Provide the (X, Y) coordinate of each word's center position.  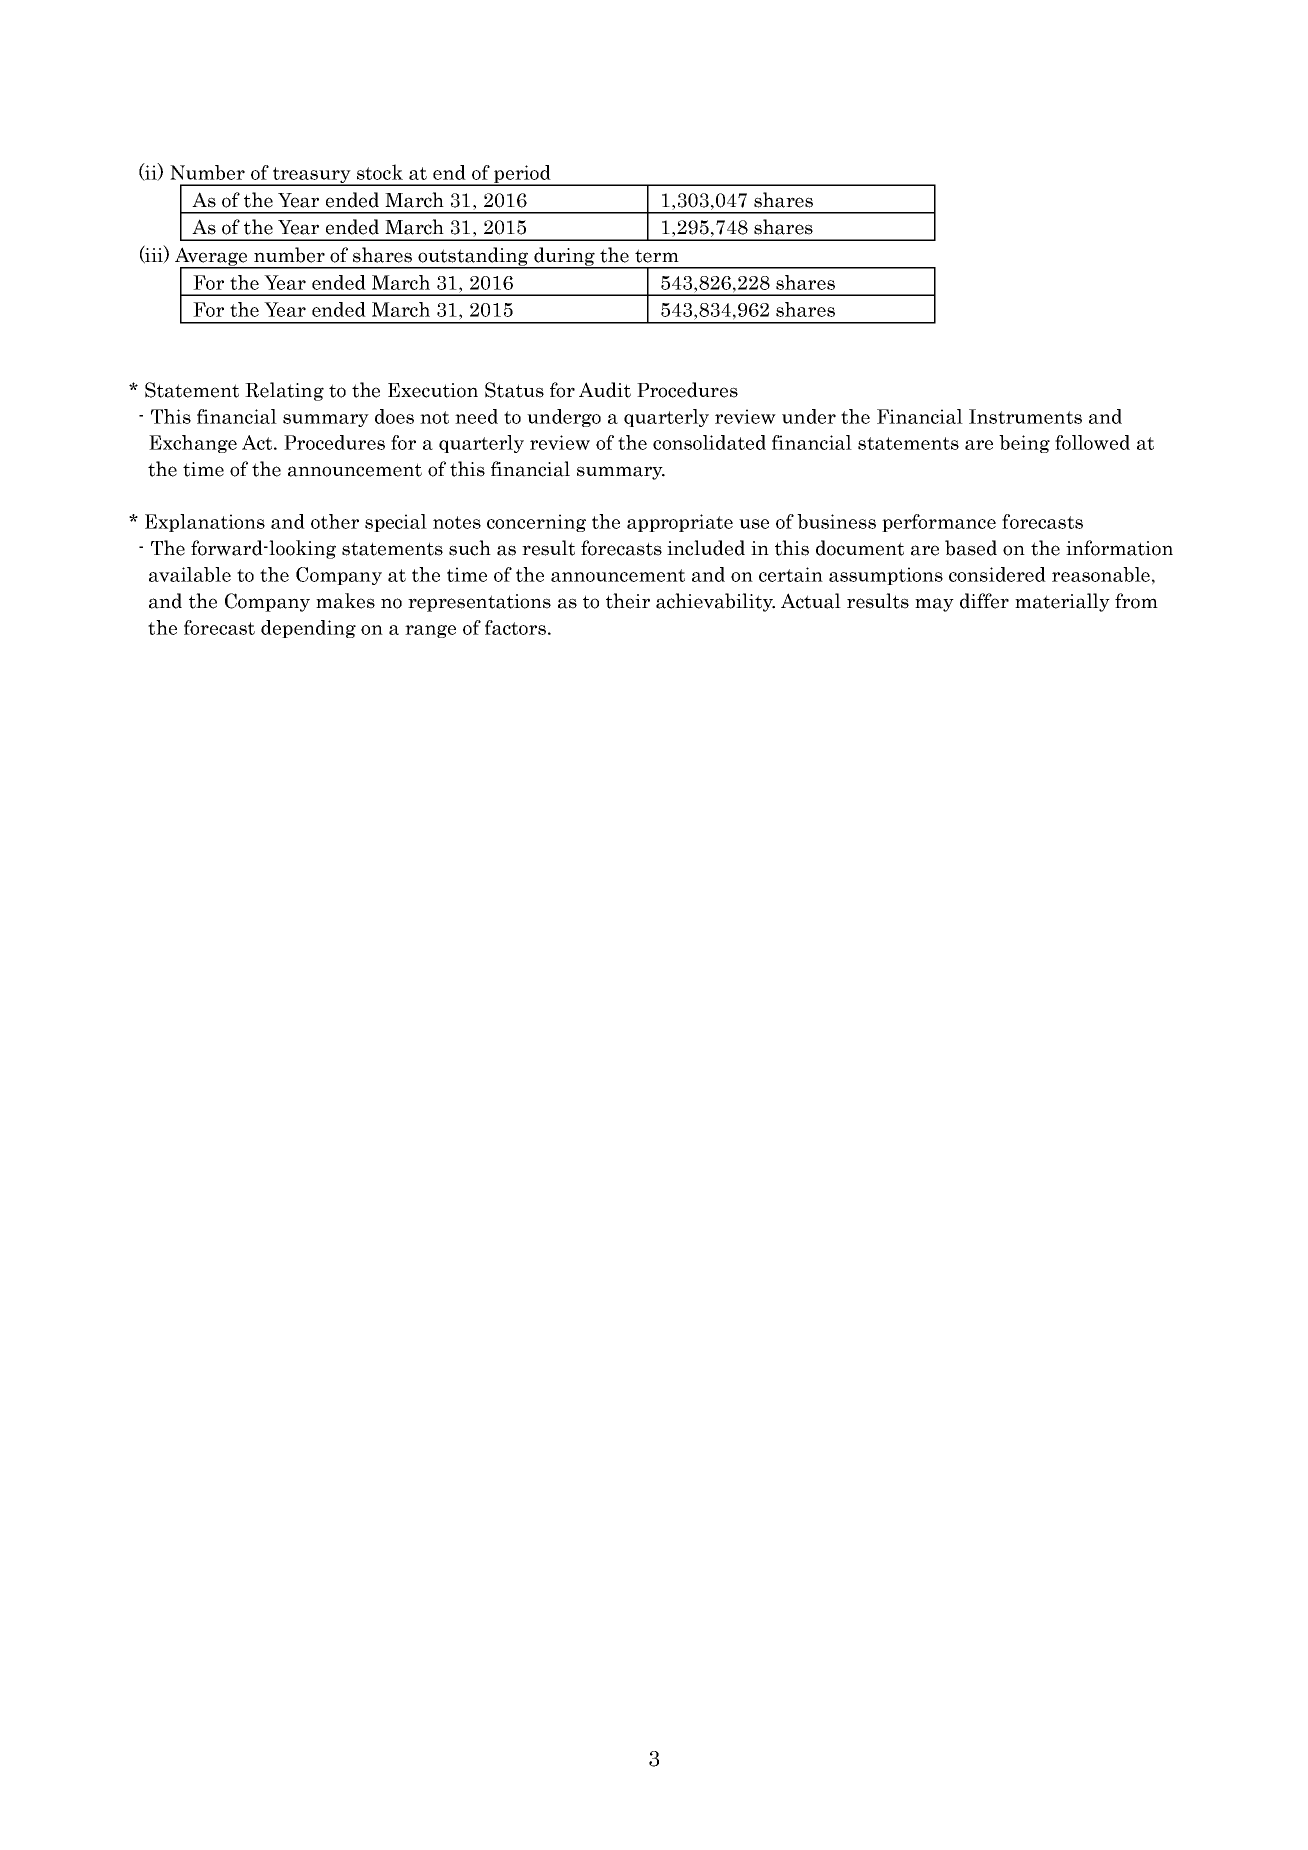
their (628, 601)
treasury (311, 176)
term (657, 256)
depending (308, 629)
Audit (605, 390)
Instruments (1025, 416)
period (522, 175)
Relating (284, 391)
